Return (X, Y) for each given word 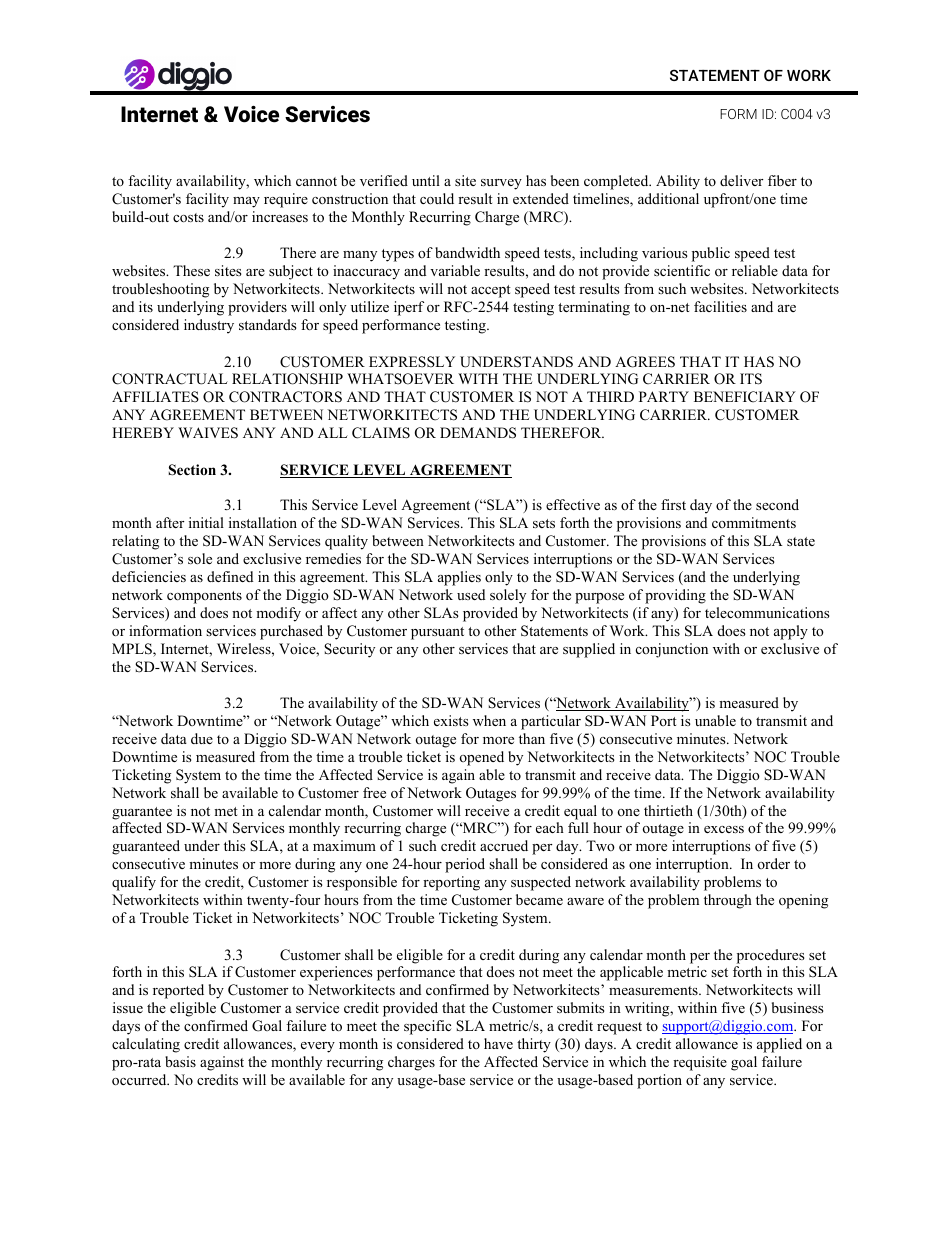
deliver (741, 180)
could (437, 198)
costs (188, 217)
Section (192, 470)
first (673, 504)
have (498, 1043)
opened (482, 758)
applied (779, 1045)
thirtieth (668, 810)
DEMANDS (478, 433)
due (202, 738)
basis (180, 1061)
